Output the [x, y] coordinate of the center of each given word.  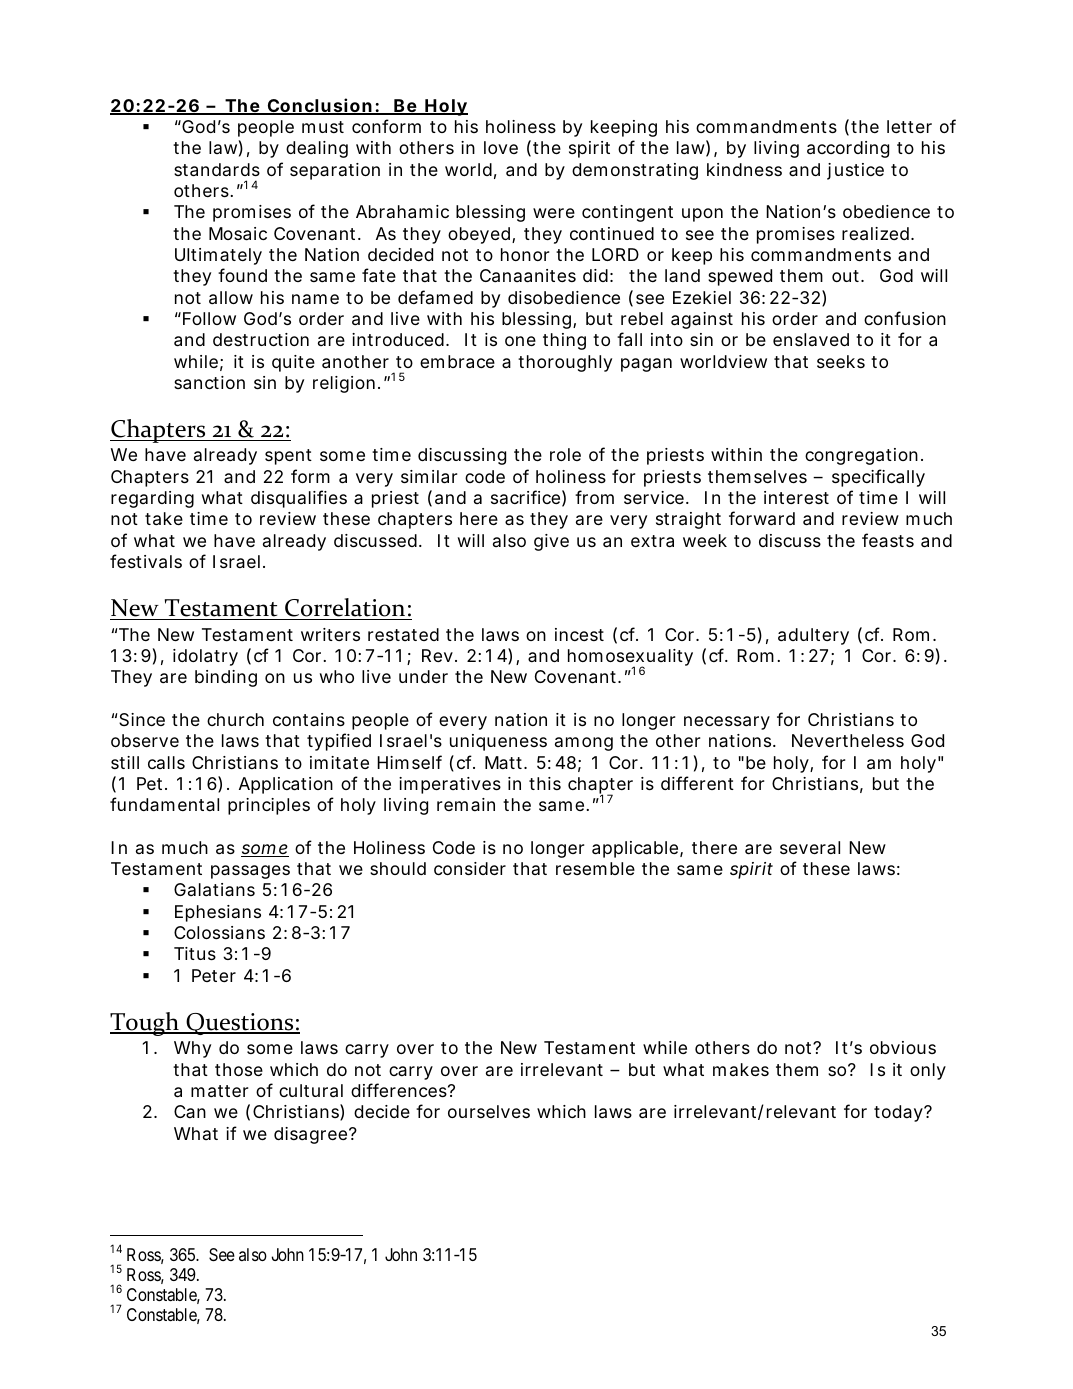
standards [217, 170]
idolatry [205, 657]
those [239, 1069]
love [501, 147]
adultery [813, 636]
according [848, 149]
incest [579, 634]
